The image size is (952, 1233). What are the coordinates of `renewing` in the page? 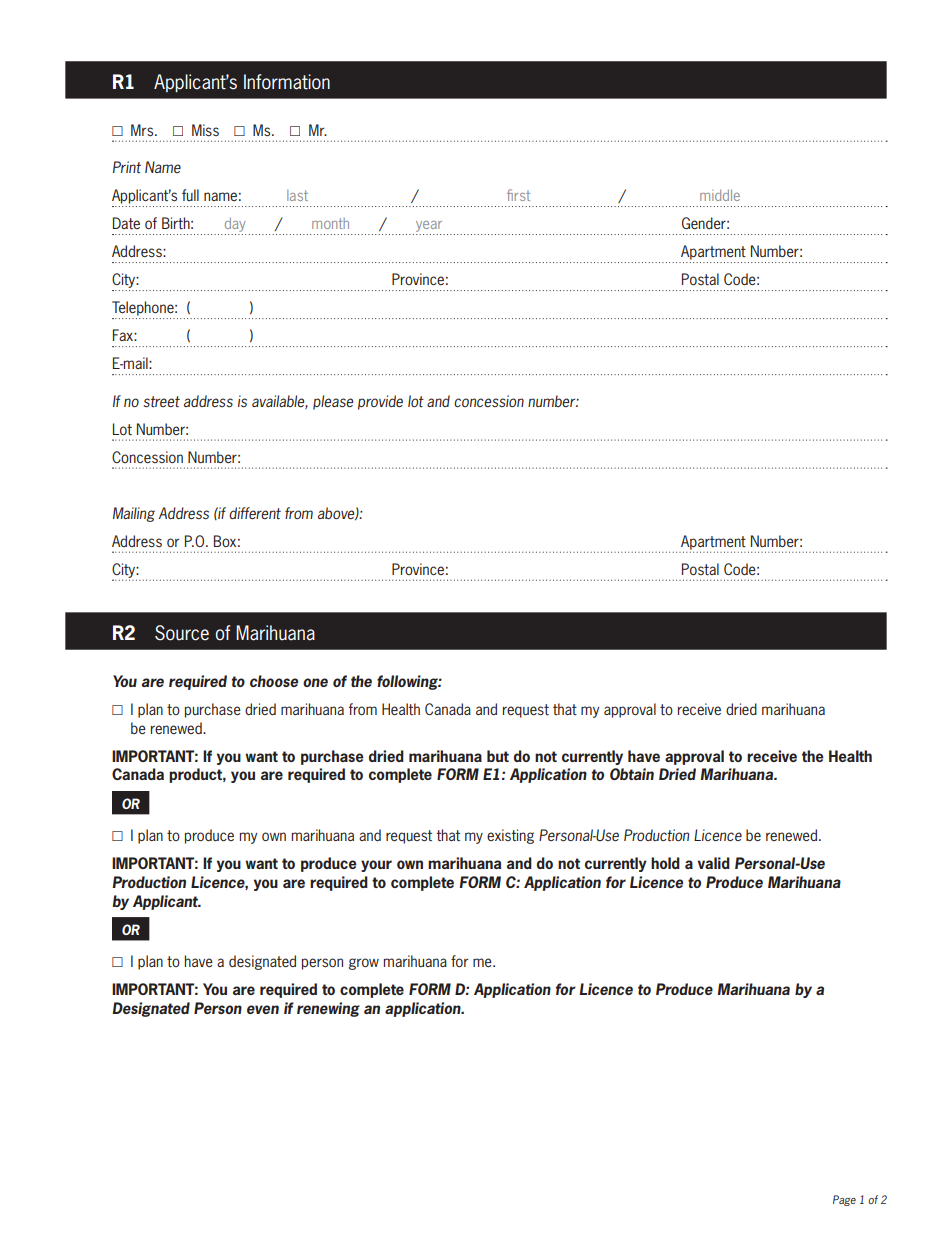 It's located at (328, 1009).
